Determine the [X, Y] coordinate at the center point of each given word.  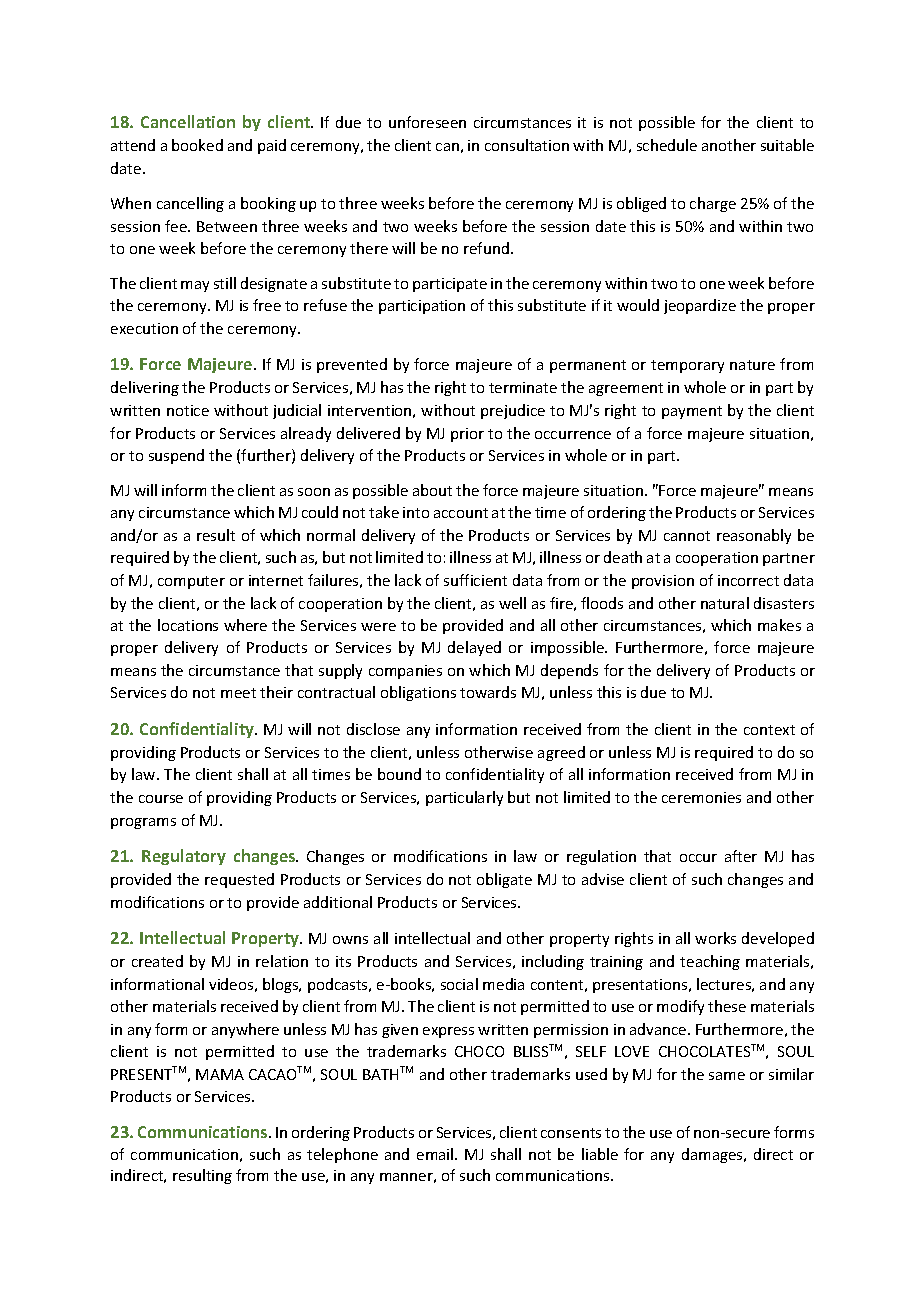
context [769, 730]
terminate [523, 387]
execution [144, 328]
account [461, 513]
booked [197, 145]
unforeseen [427, 122]
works [715, 938]
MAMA [220, 1074]
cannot [687, 536]
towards [488, 692]
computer [191, 582]
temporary [687, 366]
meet [238, 693]
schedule [667, 145]
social [459, 984]
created [157, 961]
